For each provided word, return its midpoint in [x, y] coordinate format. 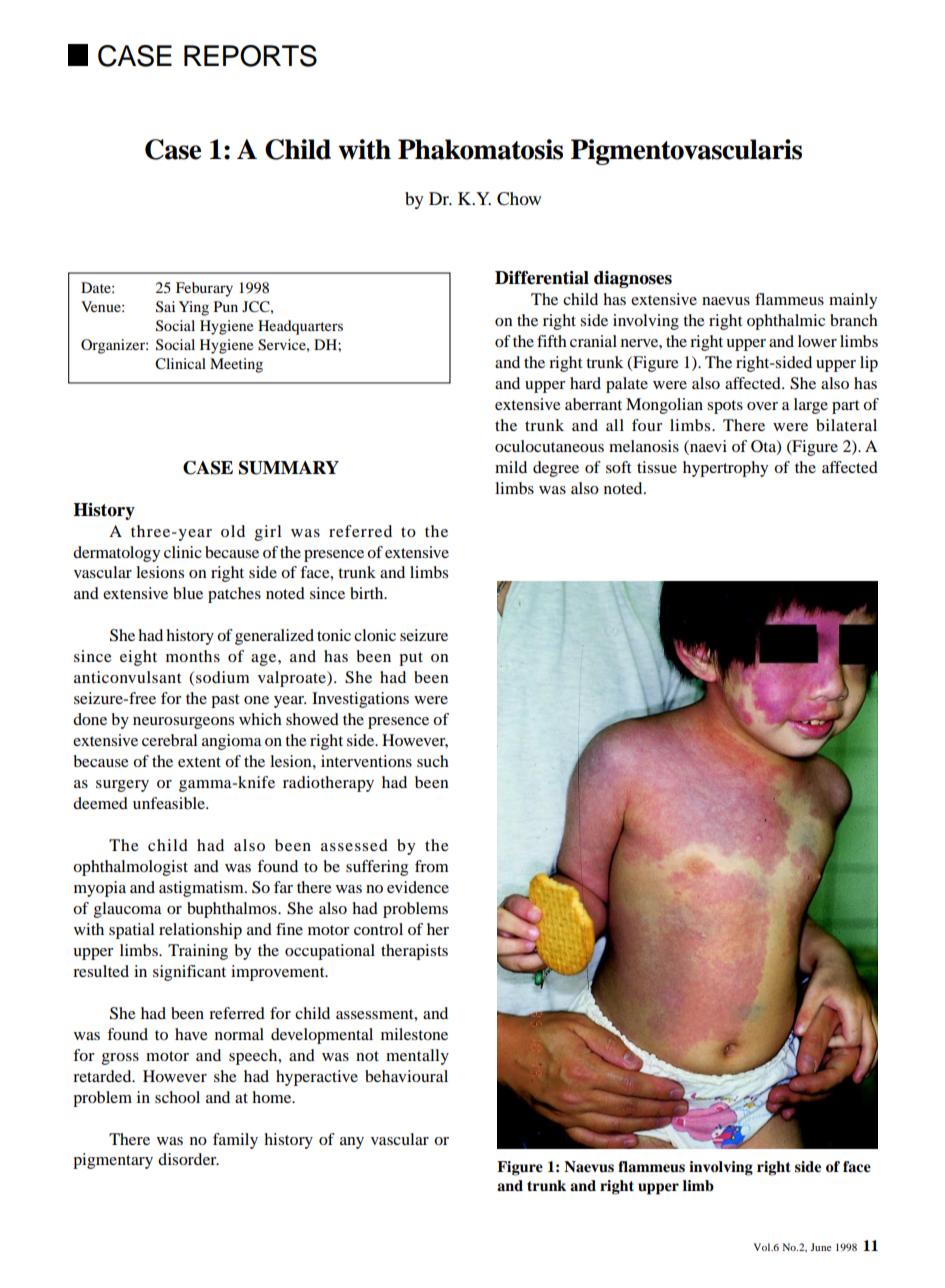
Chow [519, 199]
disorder [188, 1159]
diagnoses [633, 279]
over [762, 406]
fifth [552, 341]
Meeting [236, 365]
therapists [414, 952]
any [352, 1143]
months [193, 656]
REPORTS [250, 56]
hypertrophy [725, 469]
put [411, 659]
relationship [200, 931]
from [432, 866]
